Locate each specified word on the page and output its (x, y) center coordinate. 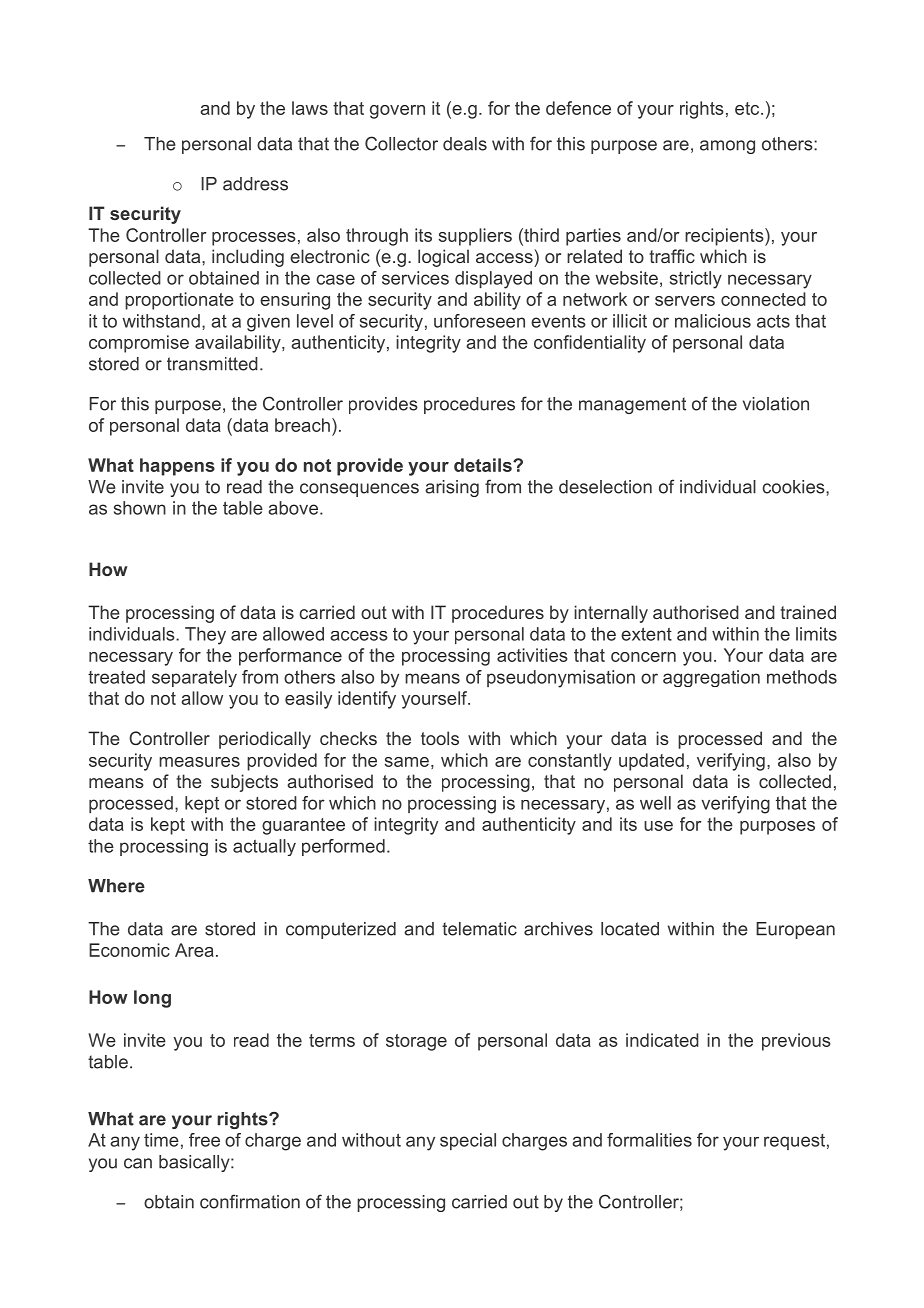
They (205, 636)
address (255, 184)
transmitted (212, 364)
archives (558, 929)
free (204, 1140)
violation (776, 404)
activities (532, 655)
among (727, 147)
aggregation (711, 678)
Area (194, 950)
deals (465, 144)
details (484, 465)
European (795, 930)
